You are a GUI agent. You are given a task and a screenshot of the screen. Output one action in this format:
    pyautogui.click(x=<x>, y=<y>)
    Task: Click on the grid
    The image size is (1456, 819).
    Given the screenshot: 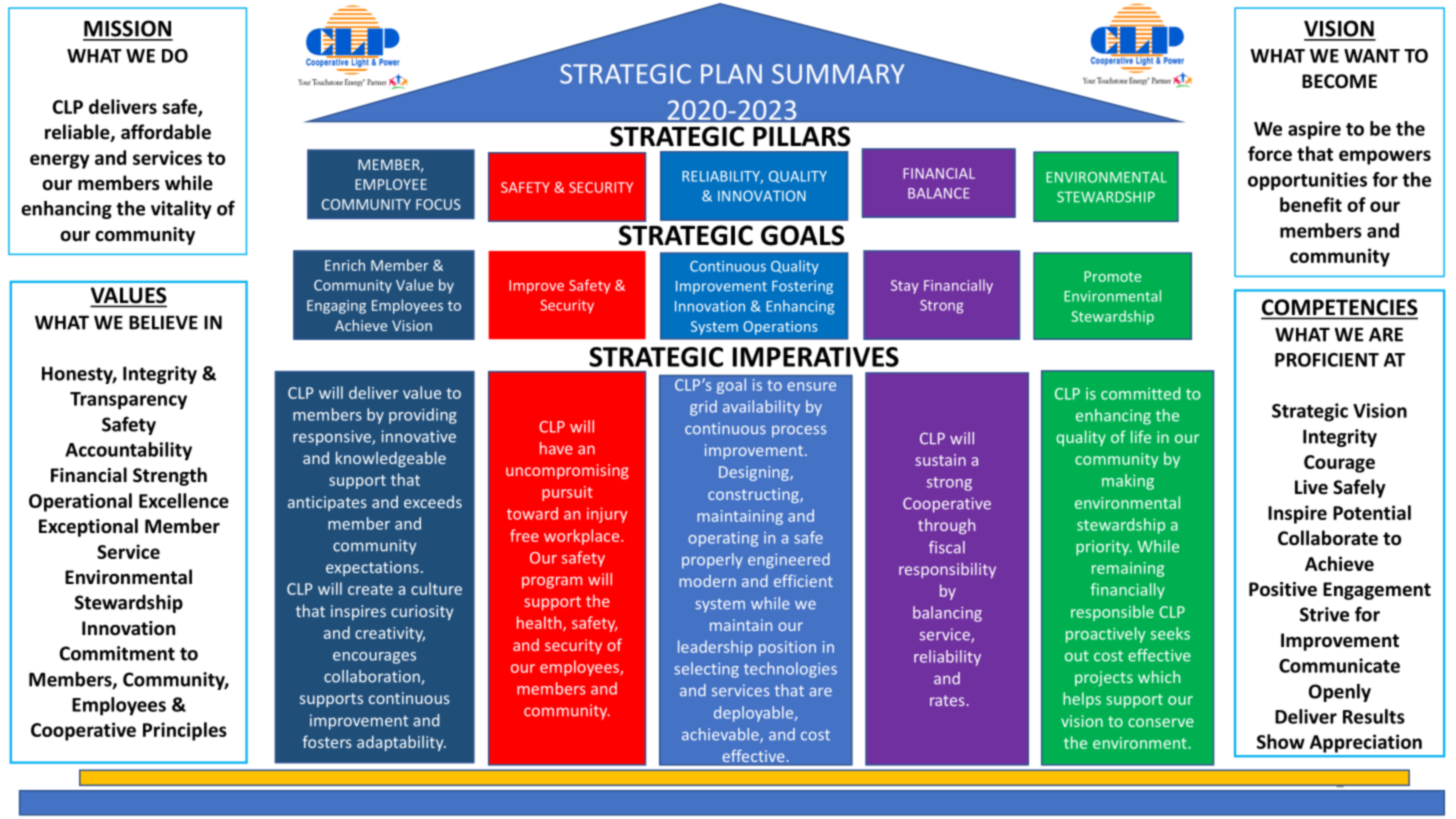 What is the action you would take?
    pyautogui.click(x=703, y=408)
